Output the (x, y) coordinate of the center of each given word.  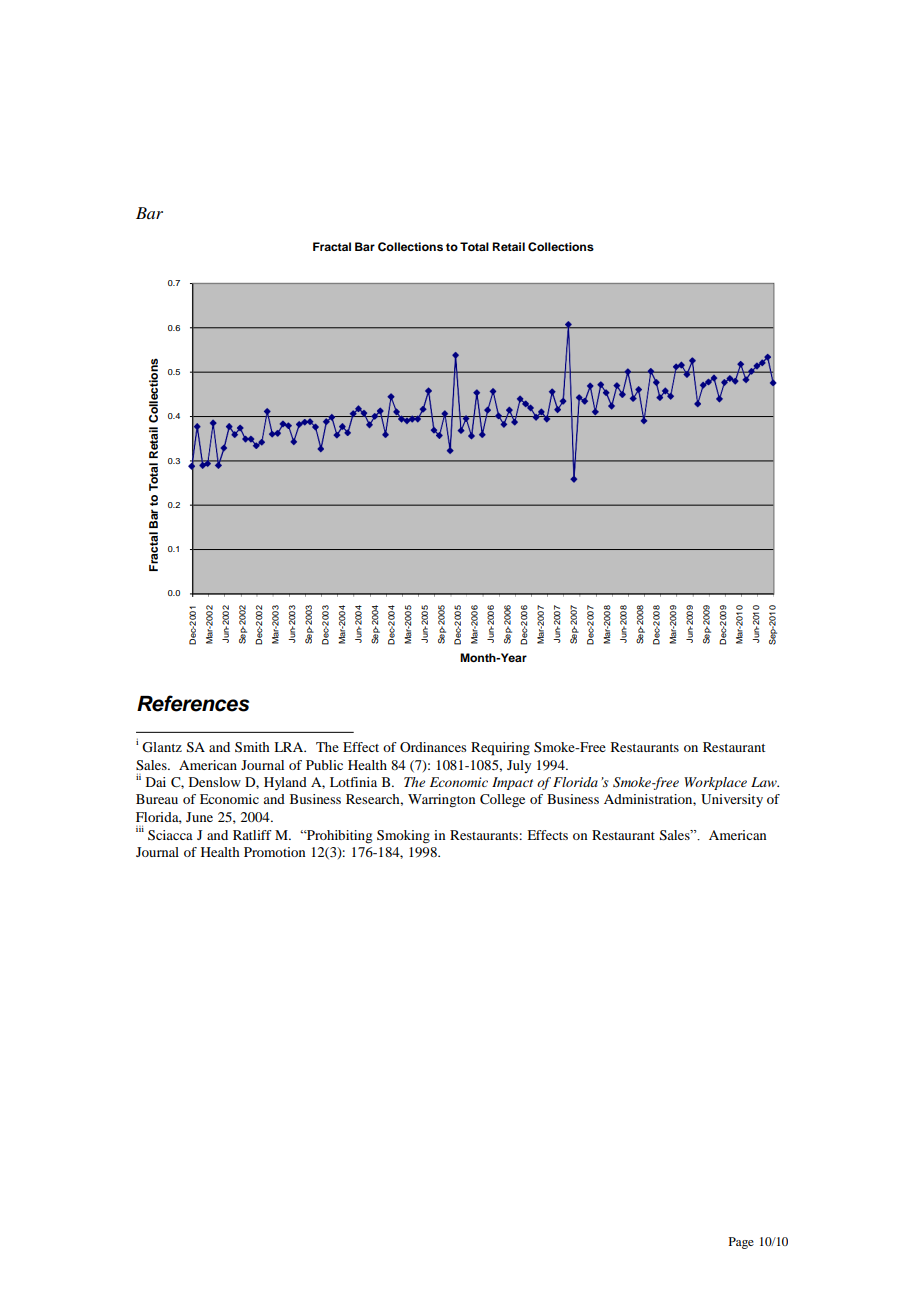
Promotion (274, 852)
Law (765, 782)
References (193, 703)
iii (140, 828)
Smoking (403, 837)
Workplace (715, 783)
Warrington (441, 801)
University (732, 800)
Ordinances (433, 747)
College (502, 800)
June (199, 817)
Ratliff (252, 835)
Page (741, 1243)
